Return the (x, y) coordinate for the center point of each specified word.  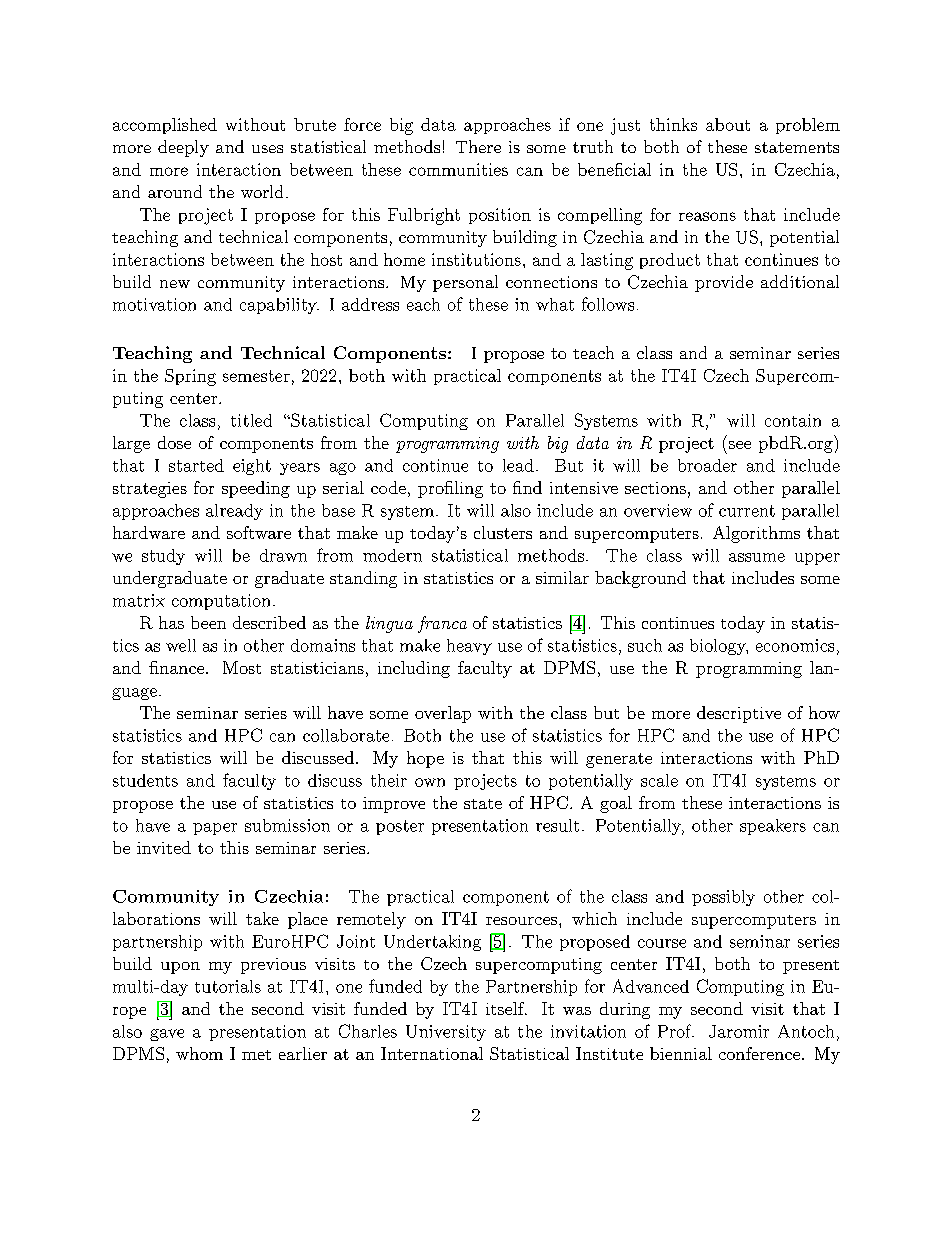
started (196, 465)
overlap (443, 714)
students (145, 780)
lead (518, 465)
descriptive (739, 714)
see (740, 445)
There (478, 146)
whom (199, 1053)
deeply (183, 148)
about (728, 124)
